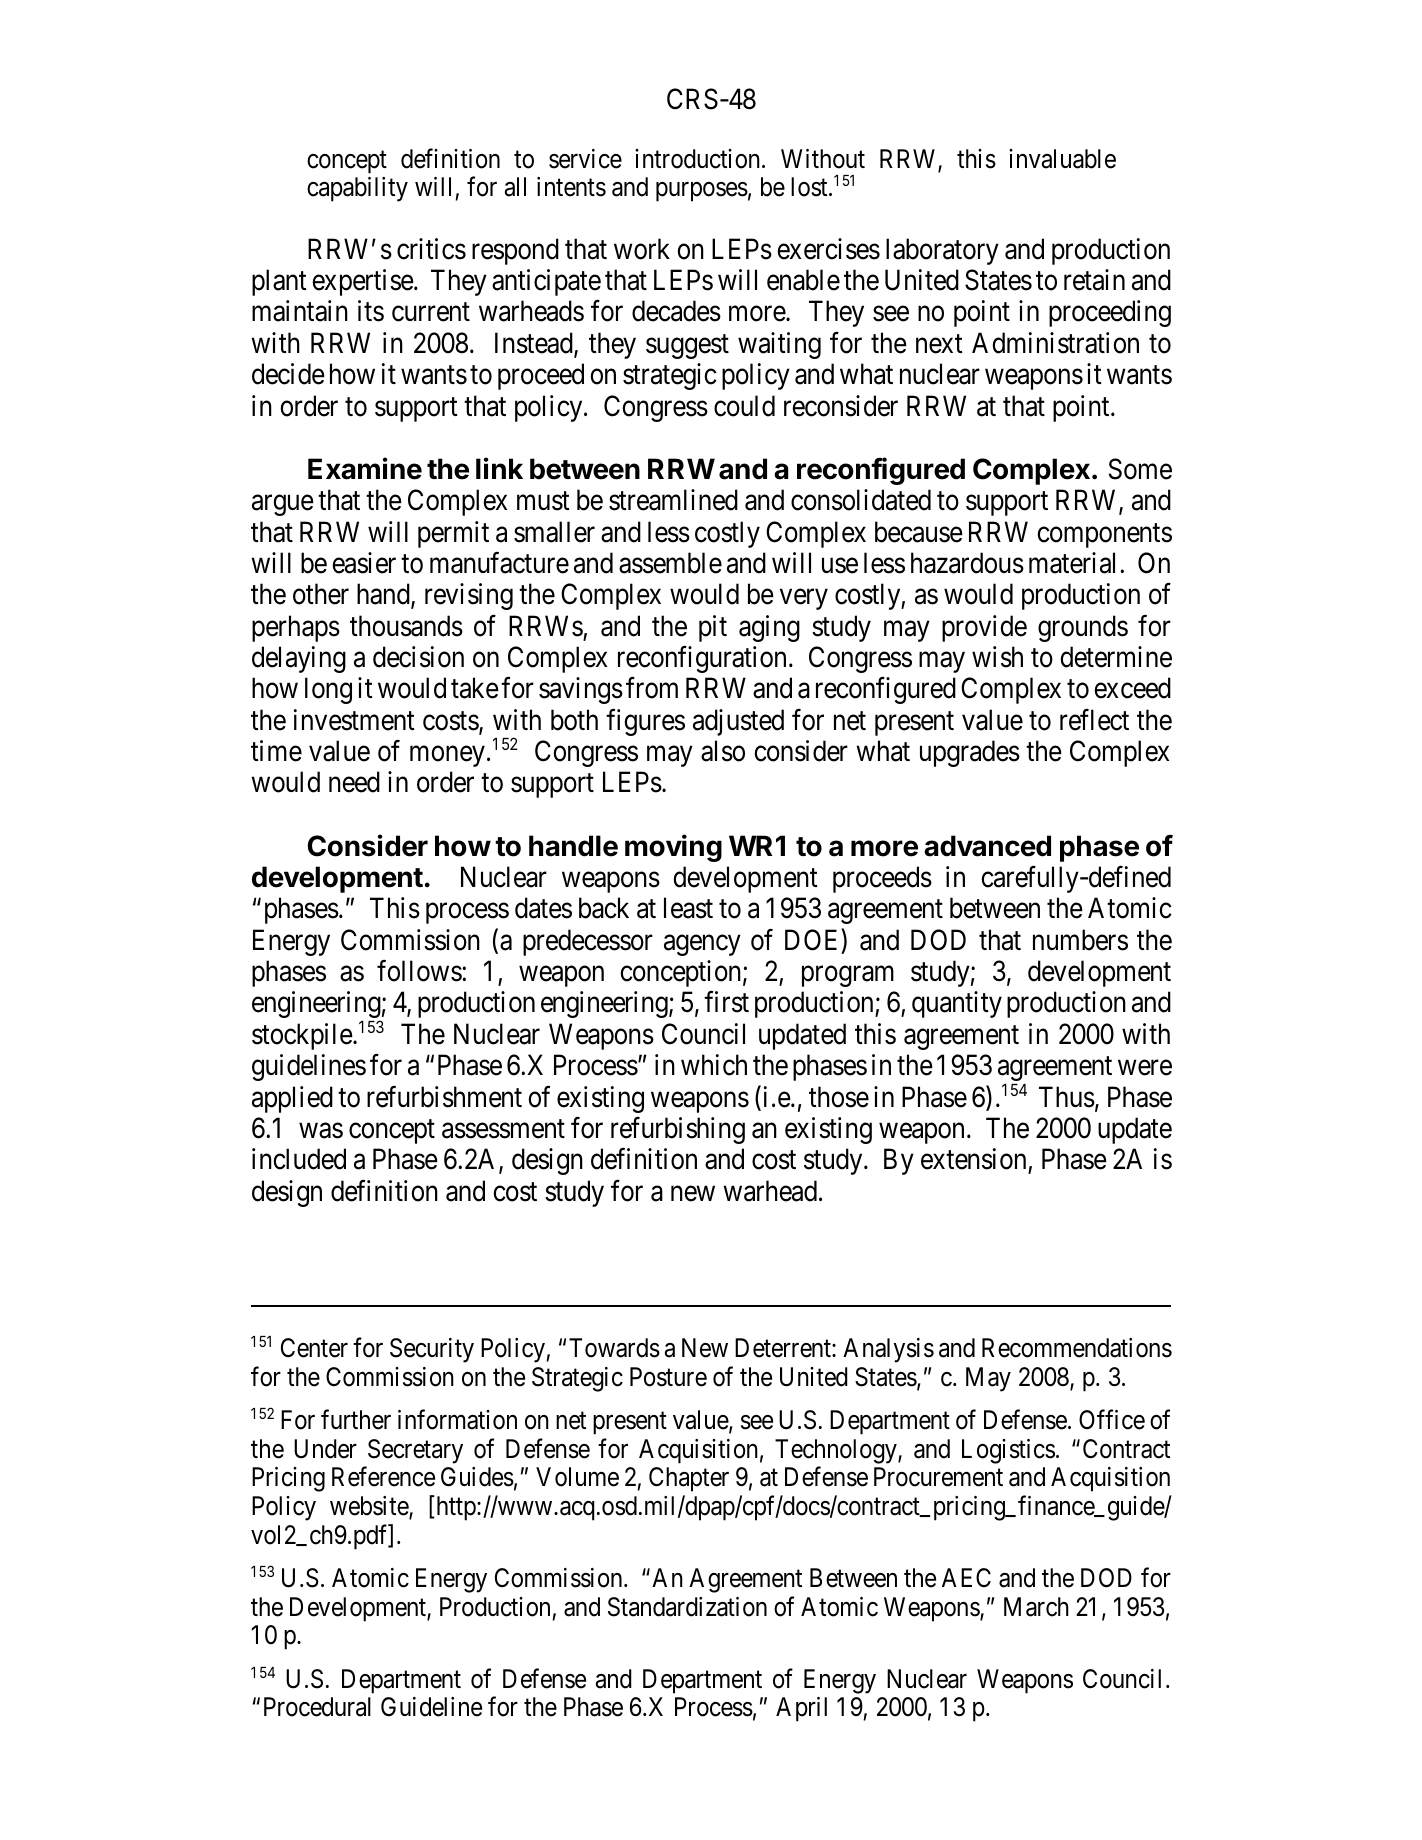 Image resolution: width=1422 pixels, height=1840 pixels. What do you see at coordinates (702, 192) in the document?
I see `purposes` at bounding box center [702, 192].
